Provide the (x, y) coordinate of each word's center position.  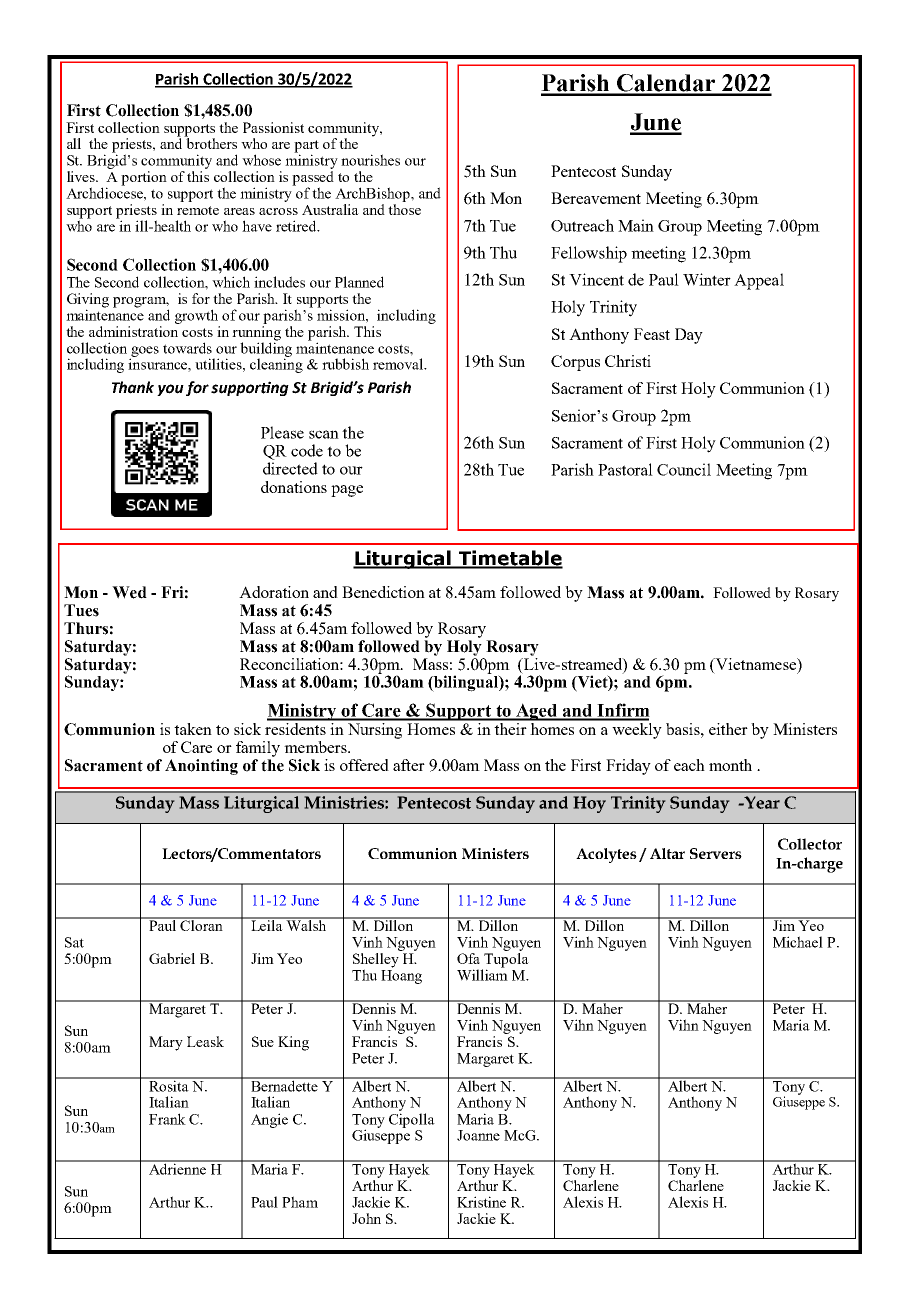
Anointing (201, 767)
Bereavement (596, 198)
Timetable (510, 559)
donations (294, 487)
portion (144, 178)
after (409, 765)
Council (684, 469)
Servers (716, 853)
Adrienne (178, 1168)
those (404, 209)
